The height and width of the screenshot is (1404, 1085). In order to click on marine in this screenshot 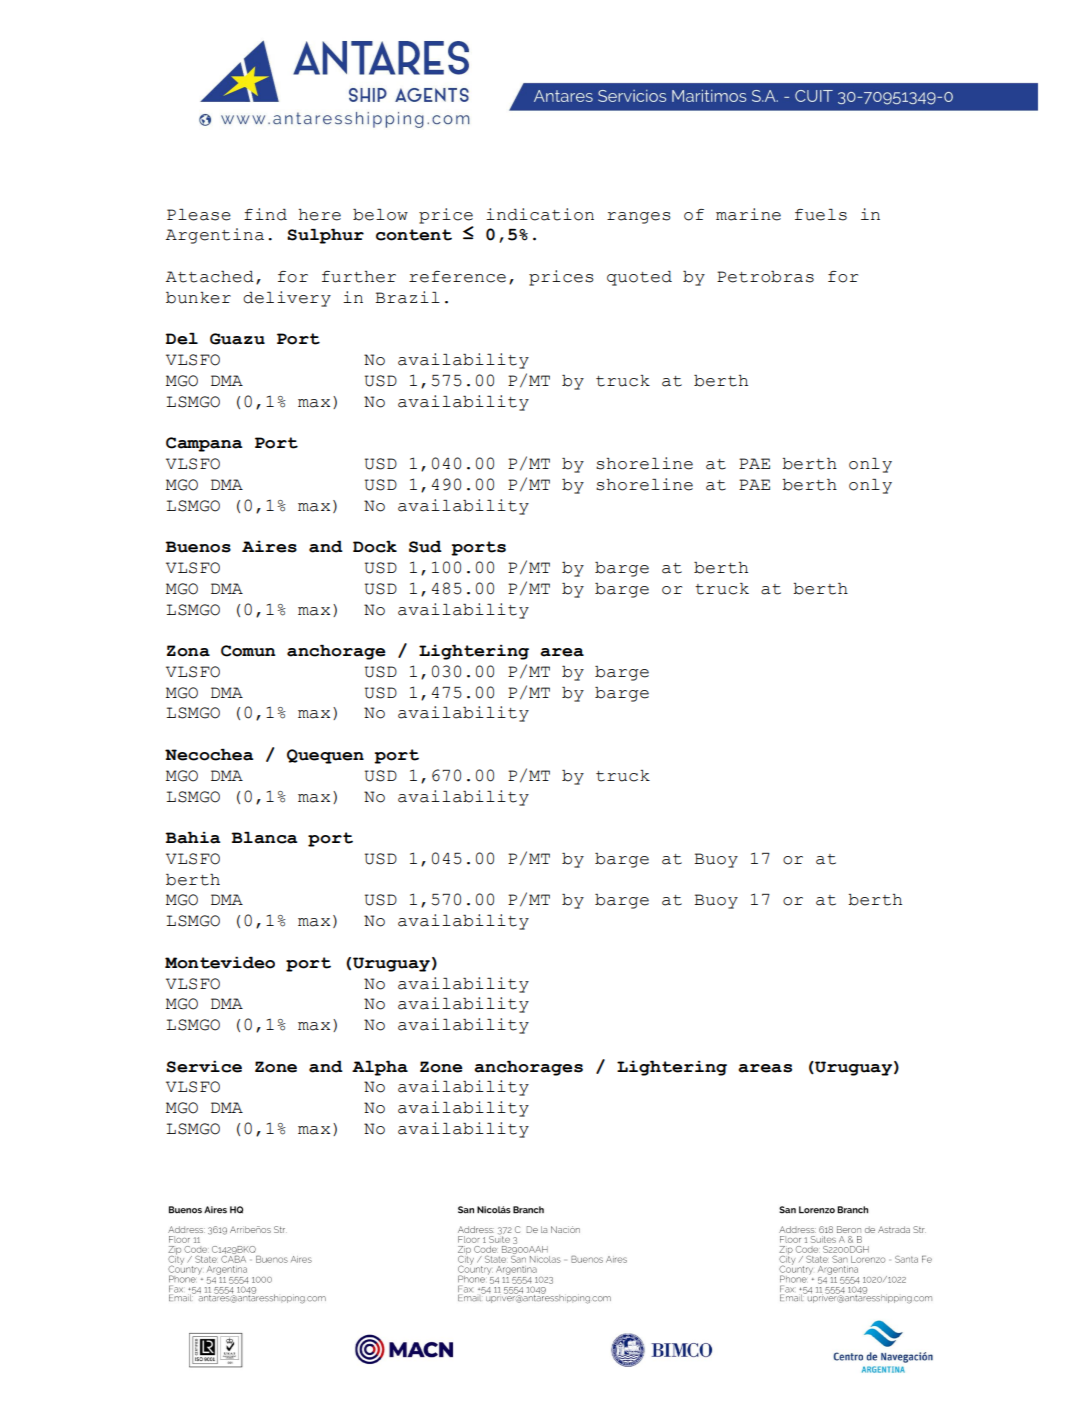, I will do `click(748, 214)`.
